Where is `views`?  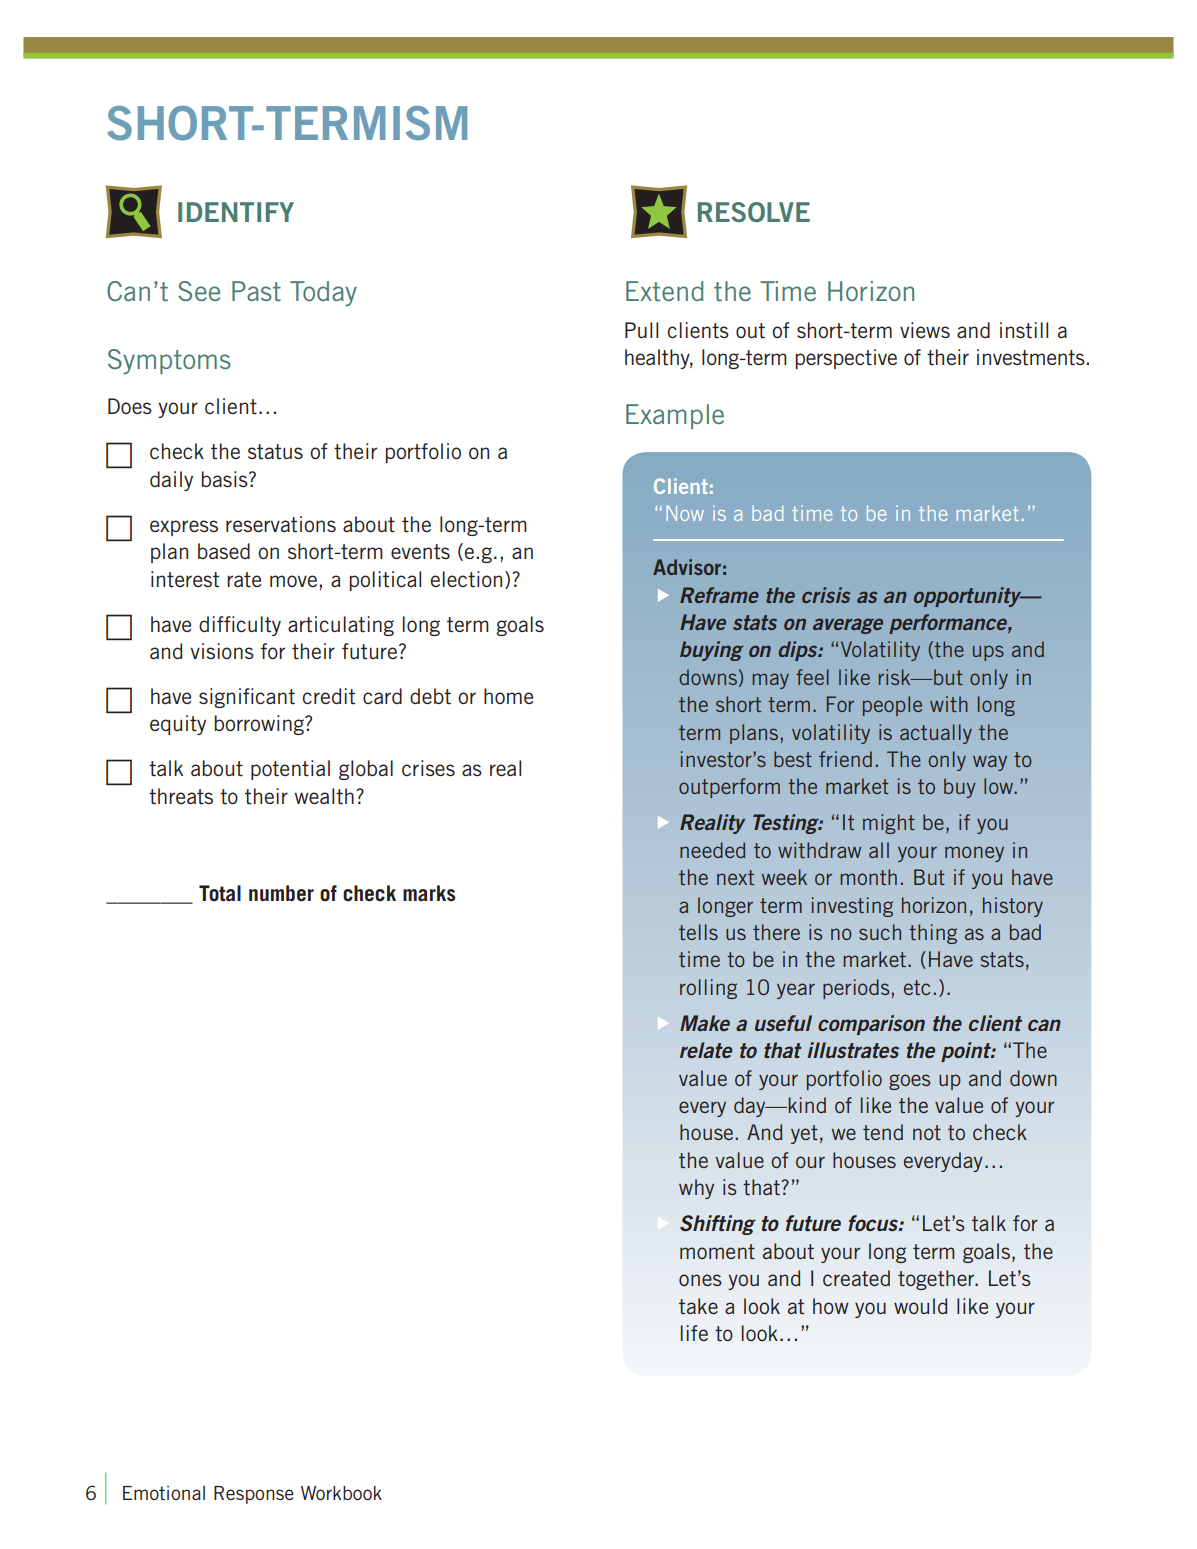
views is located at coordinates (925, 330).
